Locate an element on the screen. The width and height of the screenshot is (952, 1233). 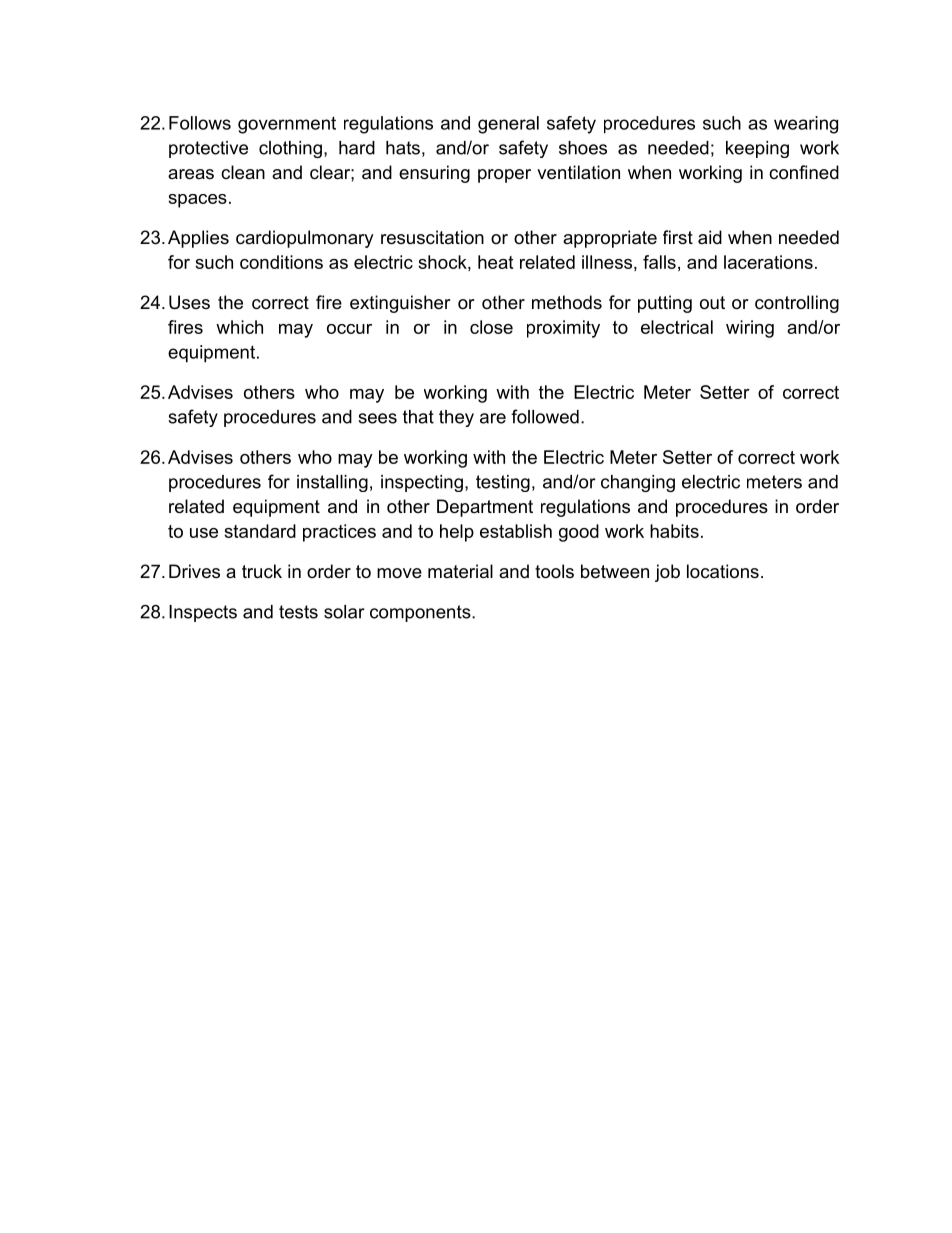
which is located at coordinates (239, 327).
